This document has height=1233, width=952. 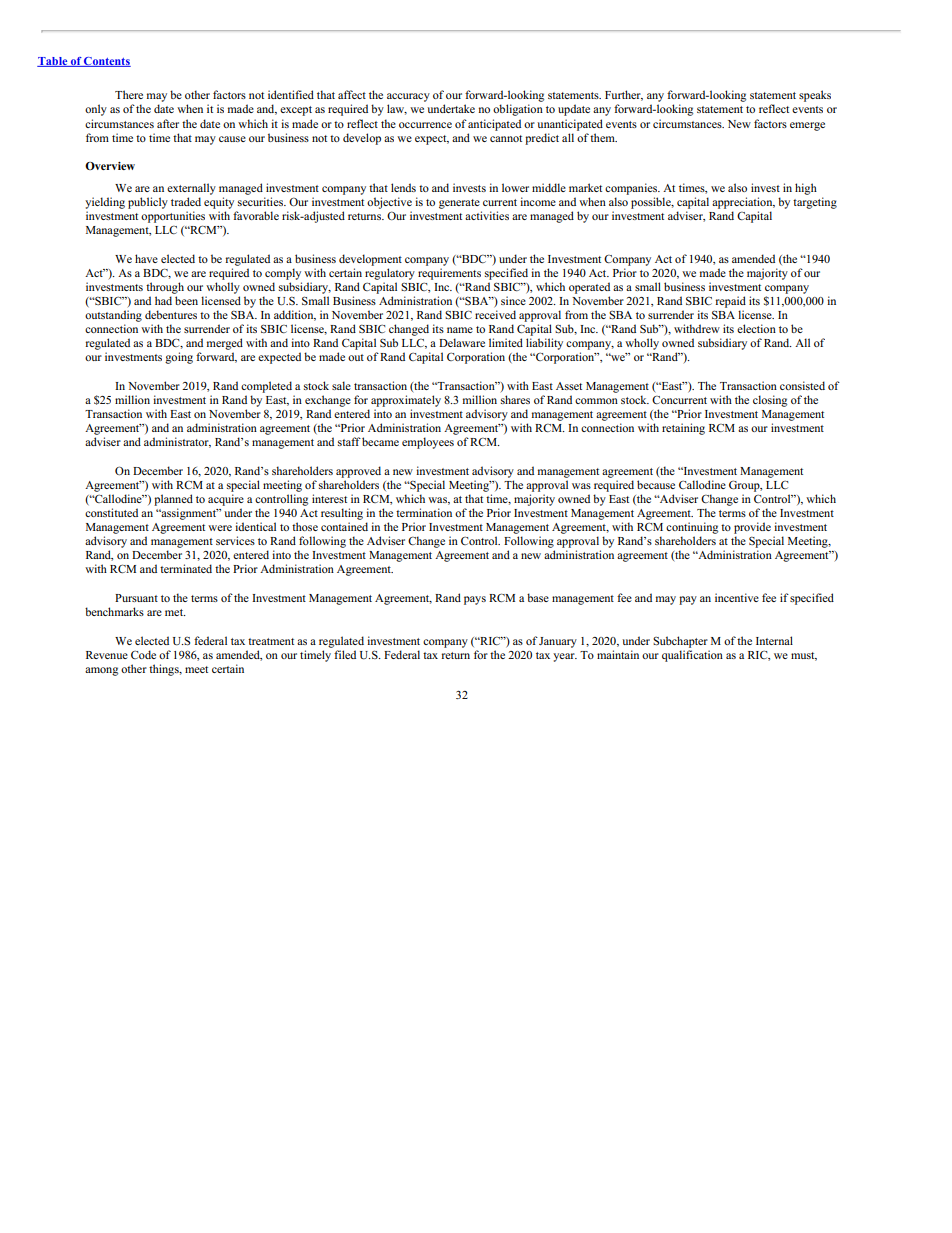 What do you see at coordinates (179, 358) in the document?
I see `going` at bounding box center [179, 358].
